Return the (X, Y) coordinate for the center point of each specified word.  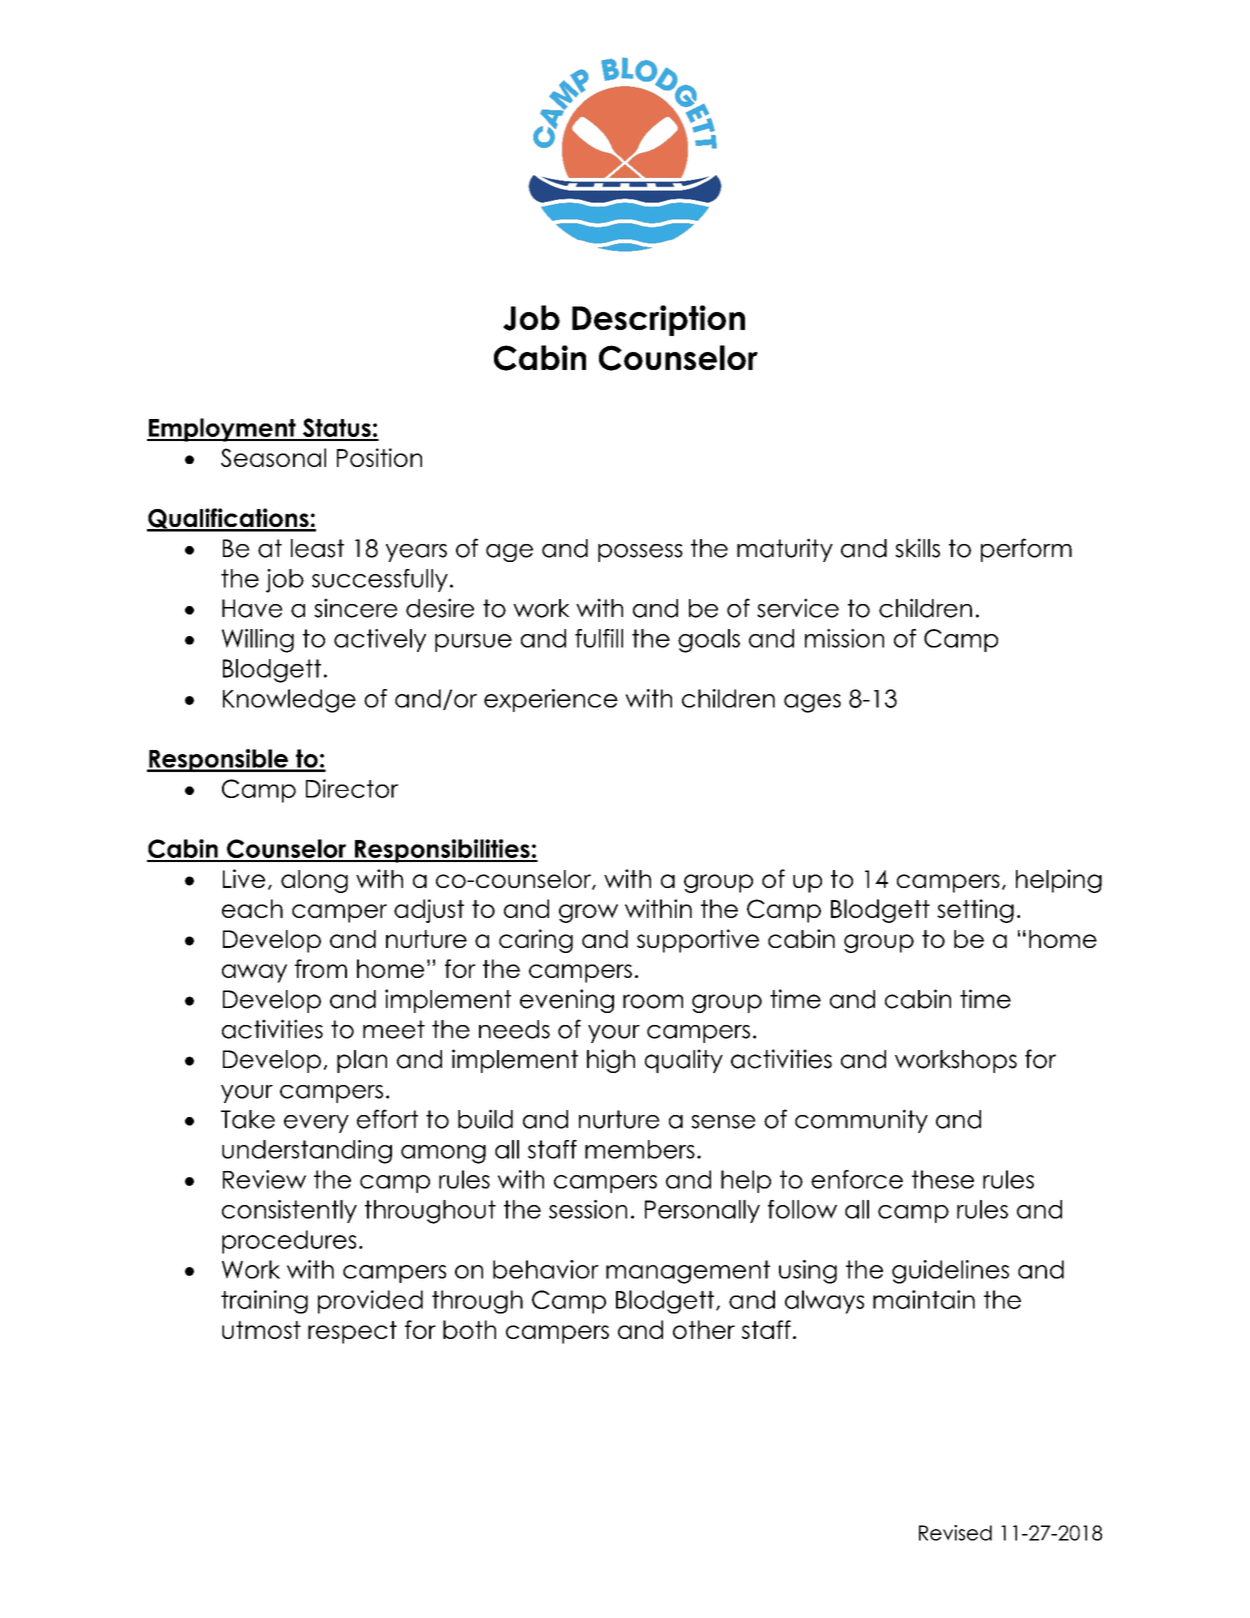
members (640, 1149)
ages (812, 703)
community (861, 1121)
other (704, 1329)
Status (337, 429)
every (316, 1124)
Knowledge (289, 701)
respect (352, 1332)
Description (658, 320)
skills (917, 548)
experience (551, 700)
